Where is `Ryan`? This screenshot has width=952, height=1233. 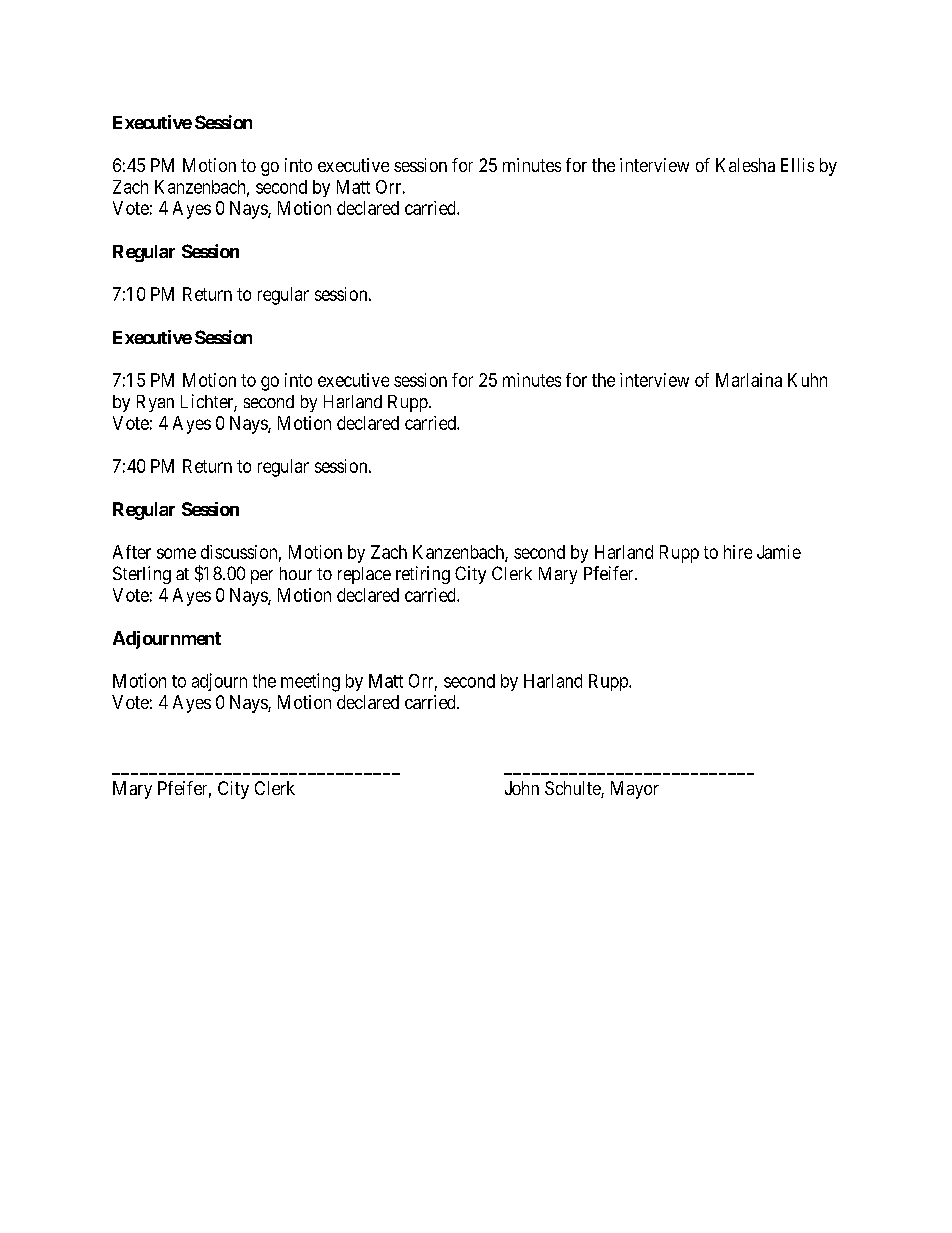
Ryan is located at coordinates (155, 403).
